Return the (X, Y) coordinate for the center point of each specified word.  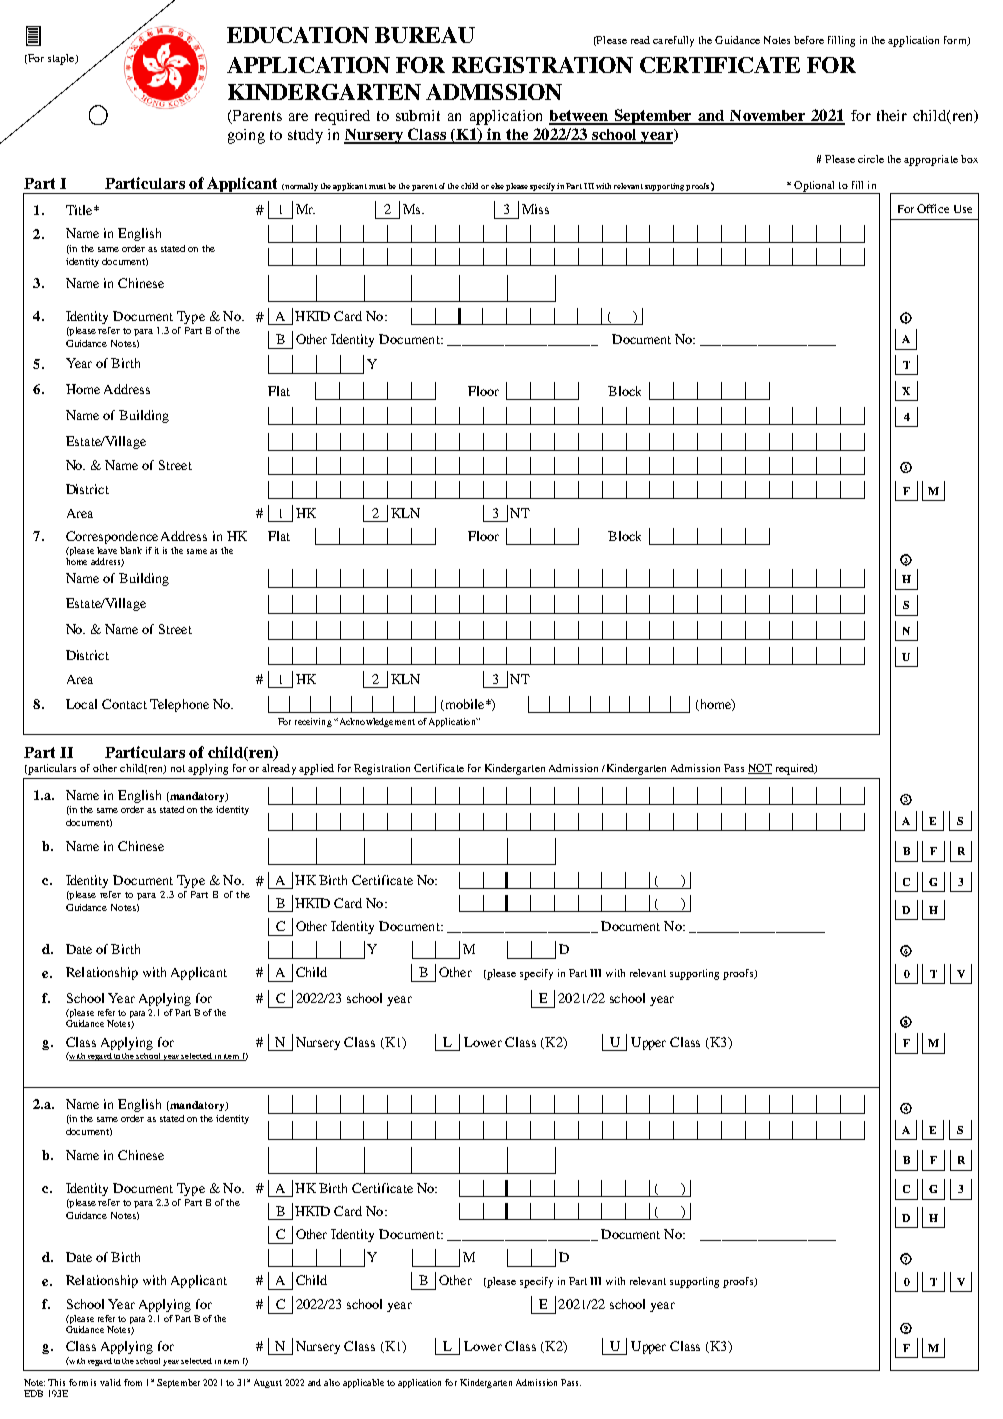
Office (933, 208)
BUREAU (425, 35)
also (332, 1382)
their (892, 115)
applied (316, 769)
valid (110, 1382)
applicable (363, 1383)
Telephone (179, 705)
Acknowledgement (376, 722)
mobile (465, 705)
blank (131, 550)
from (133, 1382)
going (246, 136)
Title (80, 210)
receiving (313, 722)
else (497, 186)
